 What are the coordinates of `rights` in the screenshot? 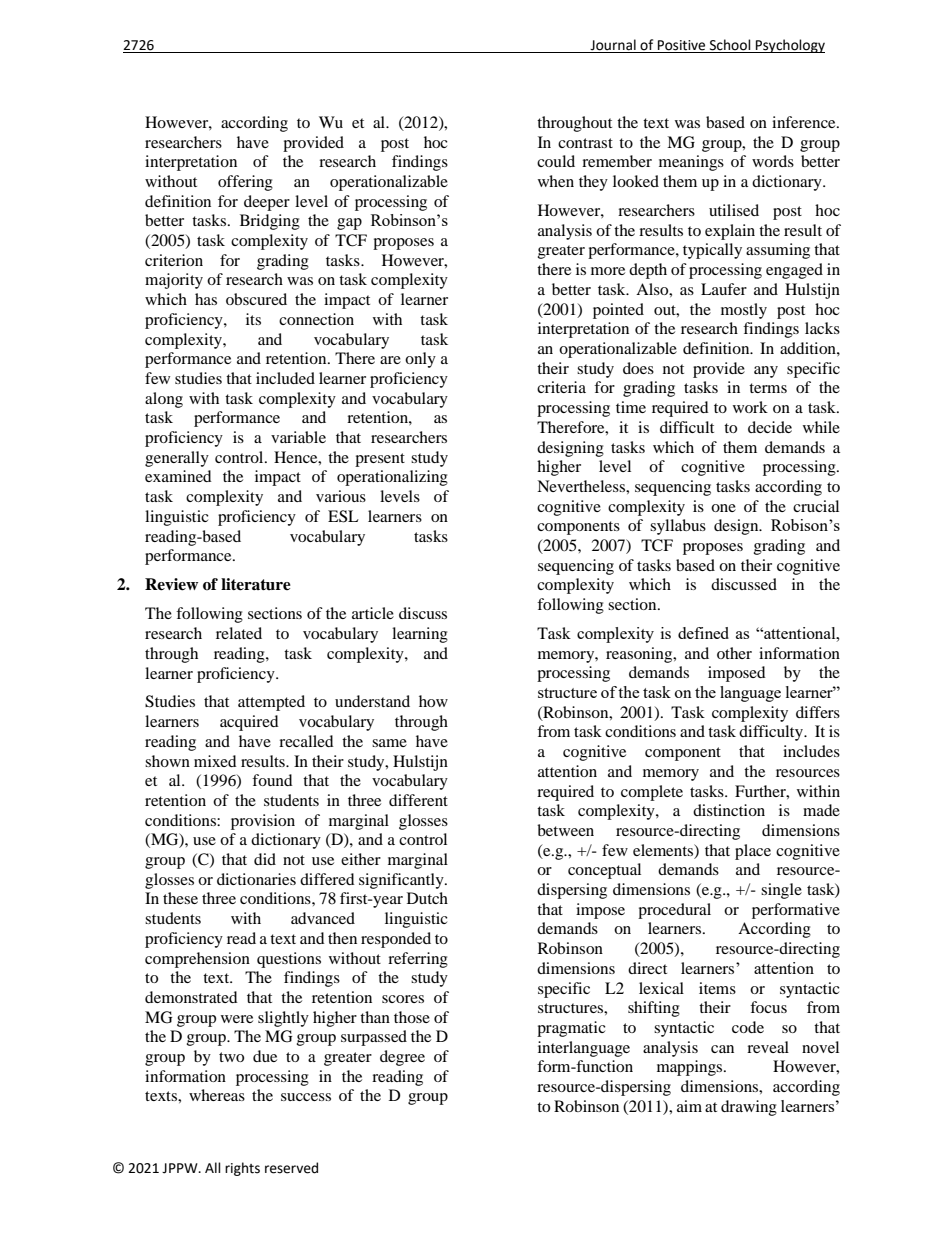 It's located at (242, 1169).
